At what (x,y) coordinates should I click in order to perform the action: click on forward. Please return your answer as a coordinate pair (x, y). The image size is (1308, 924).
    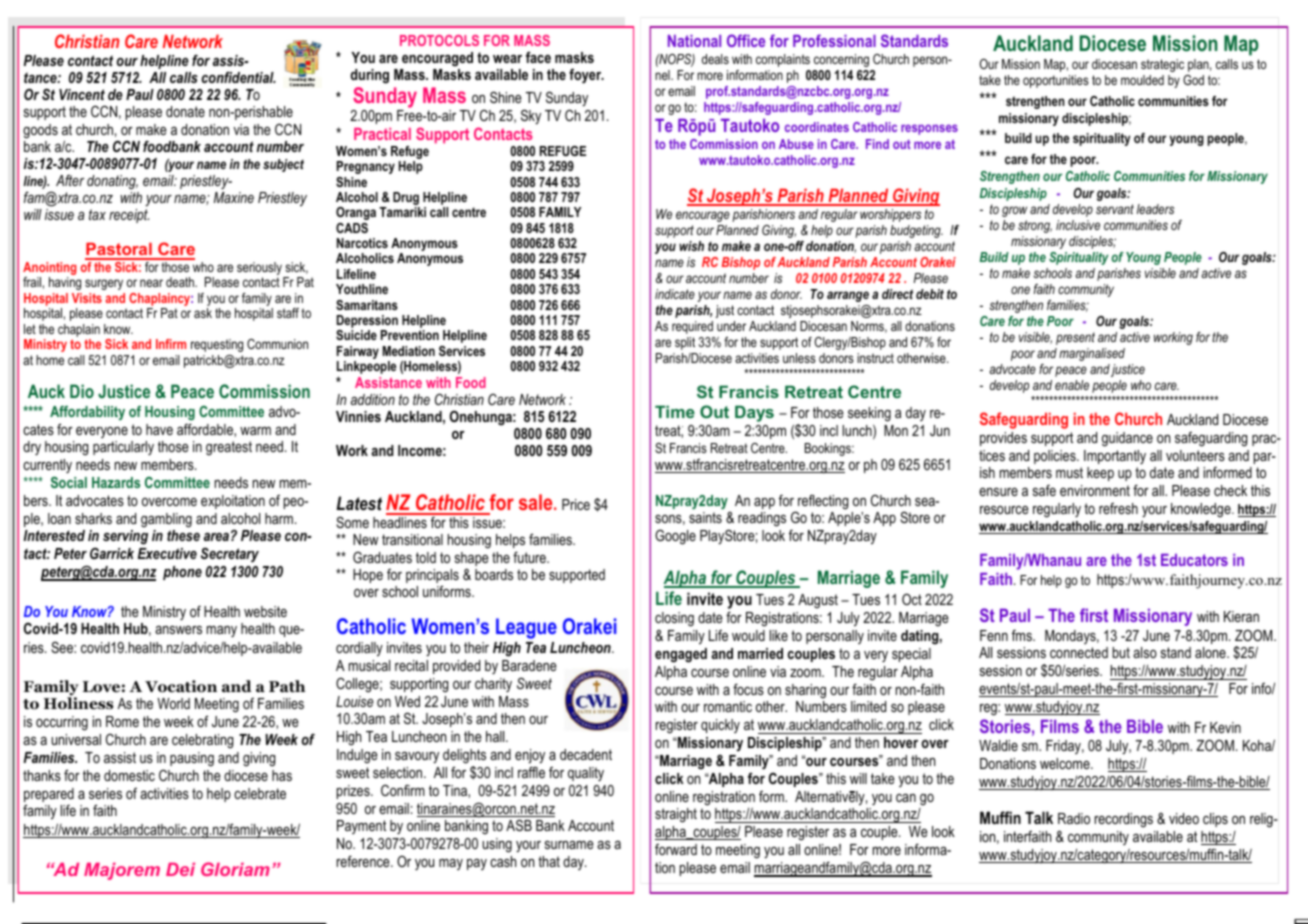
    Looking at the image, I should click on (676, 849).
